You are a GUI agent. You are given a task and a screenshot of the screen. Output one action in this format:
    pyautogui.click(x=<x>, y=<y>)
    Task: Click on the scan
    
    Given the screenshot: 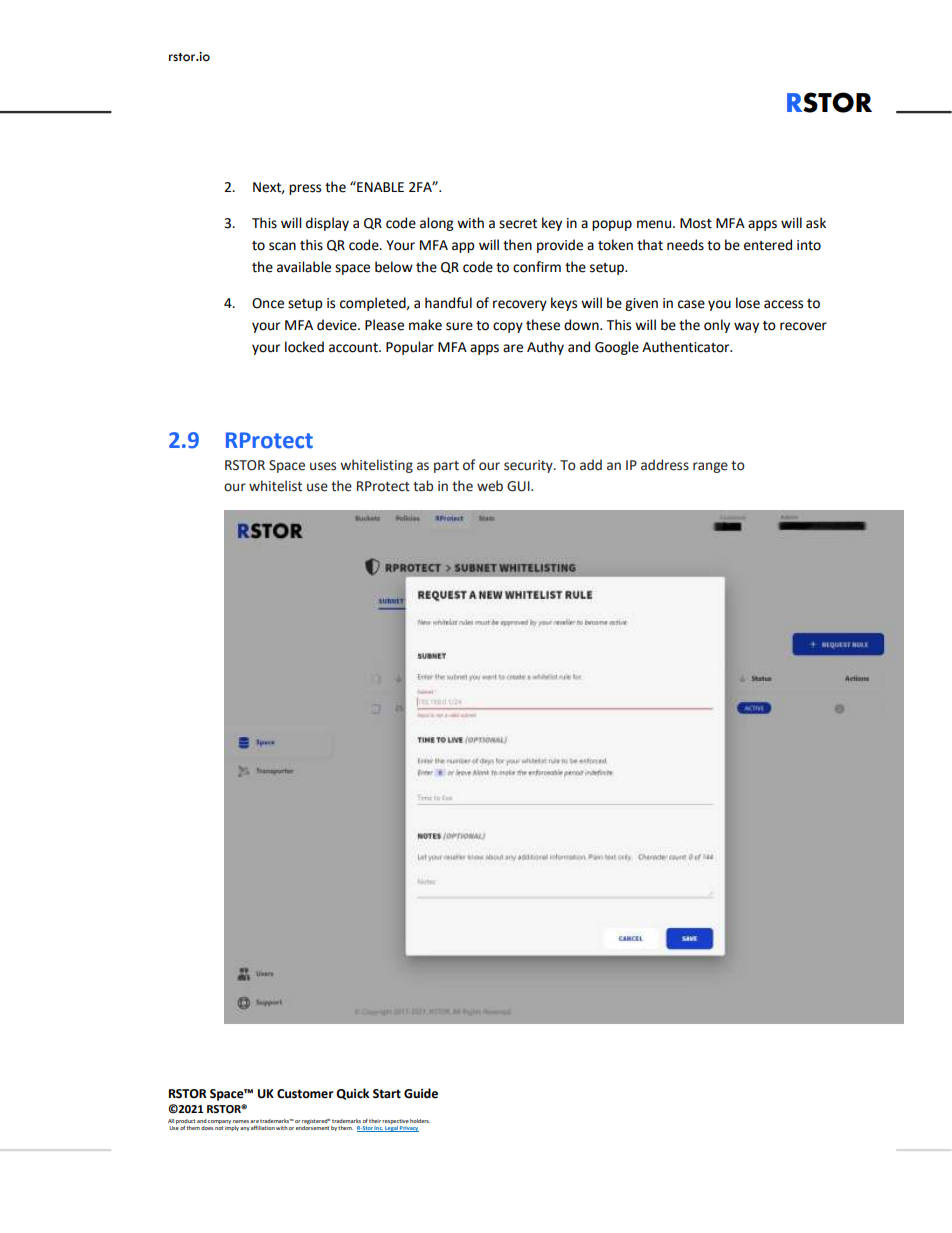 What is the action you would take?
    pyautogui.click(x=282, y=246)
